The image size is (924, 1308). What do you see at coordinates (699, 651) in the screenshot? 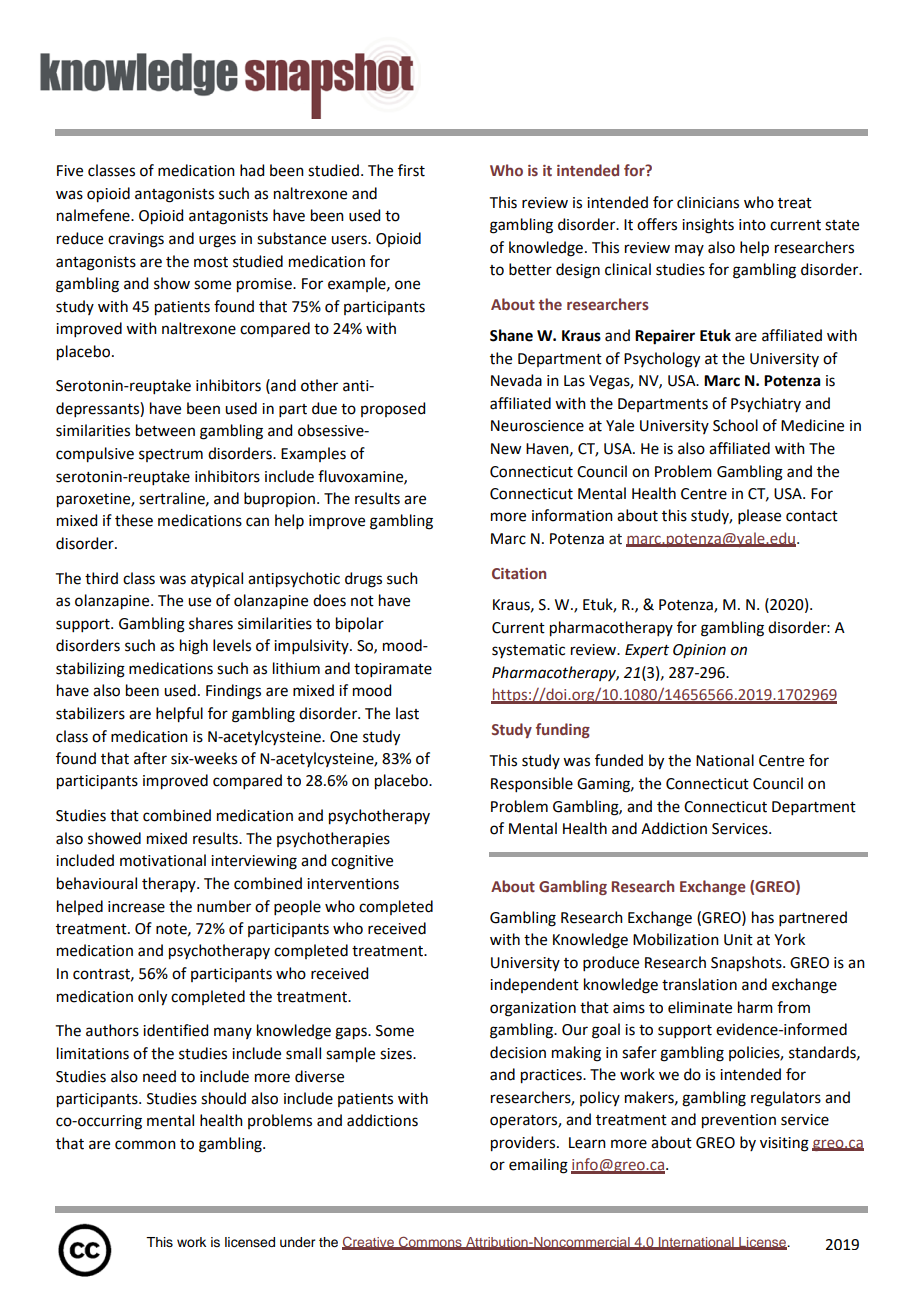
I see `Opinion` at bounding box center [699, 651].
